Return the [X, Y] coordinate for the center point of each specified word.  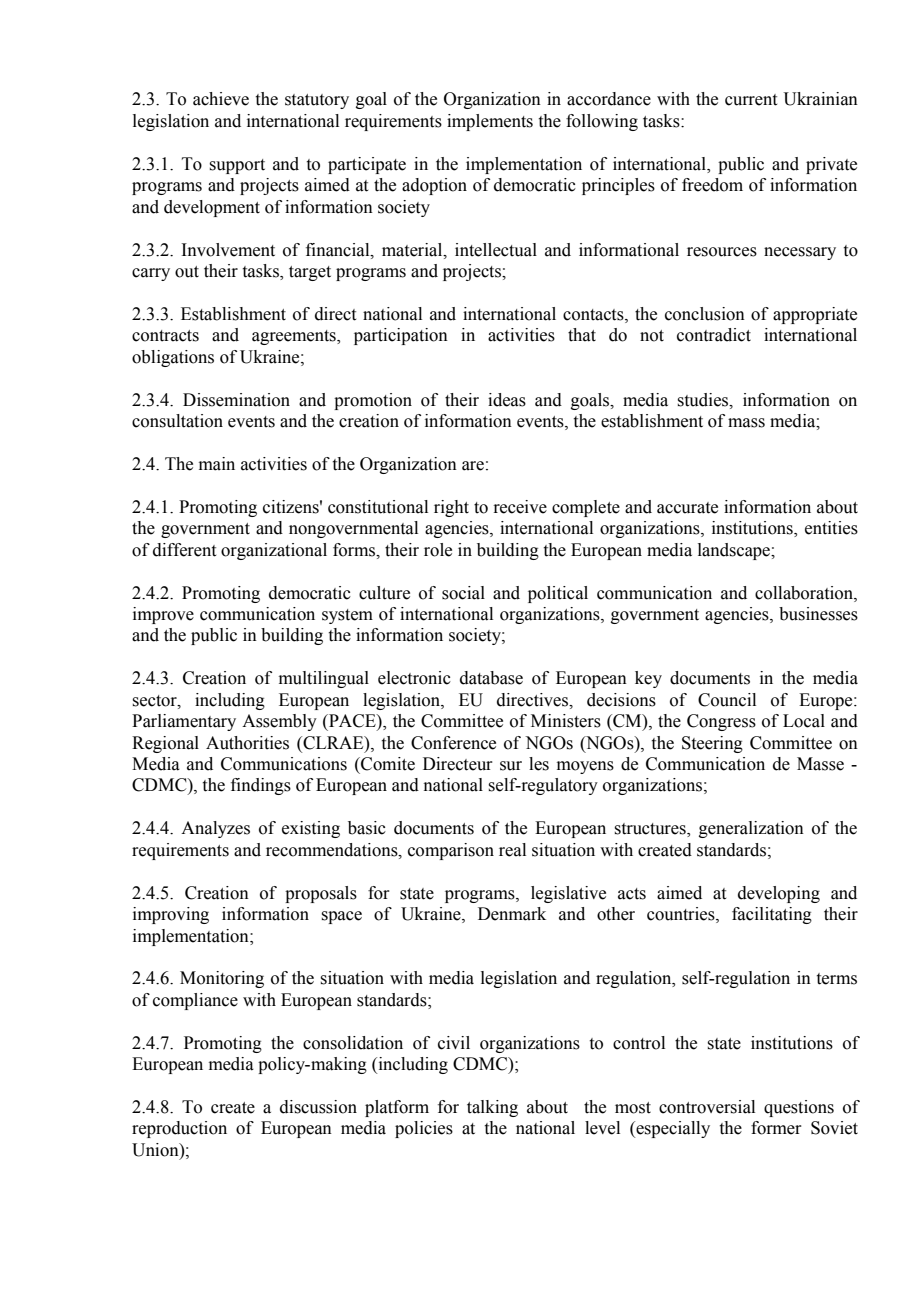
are [473, 466]
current [751, 100]
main [217, 464]
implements [490, 122]
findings [261, 786]
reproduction [179, 1129]
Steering [712, 744]
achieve [221, 99]
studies [704, 400]
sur [511, 766]
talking [492, 1108]
